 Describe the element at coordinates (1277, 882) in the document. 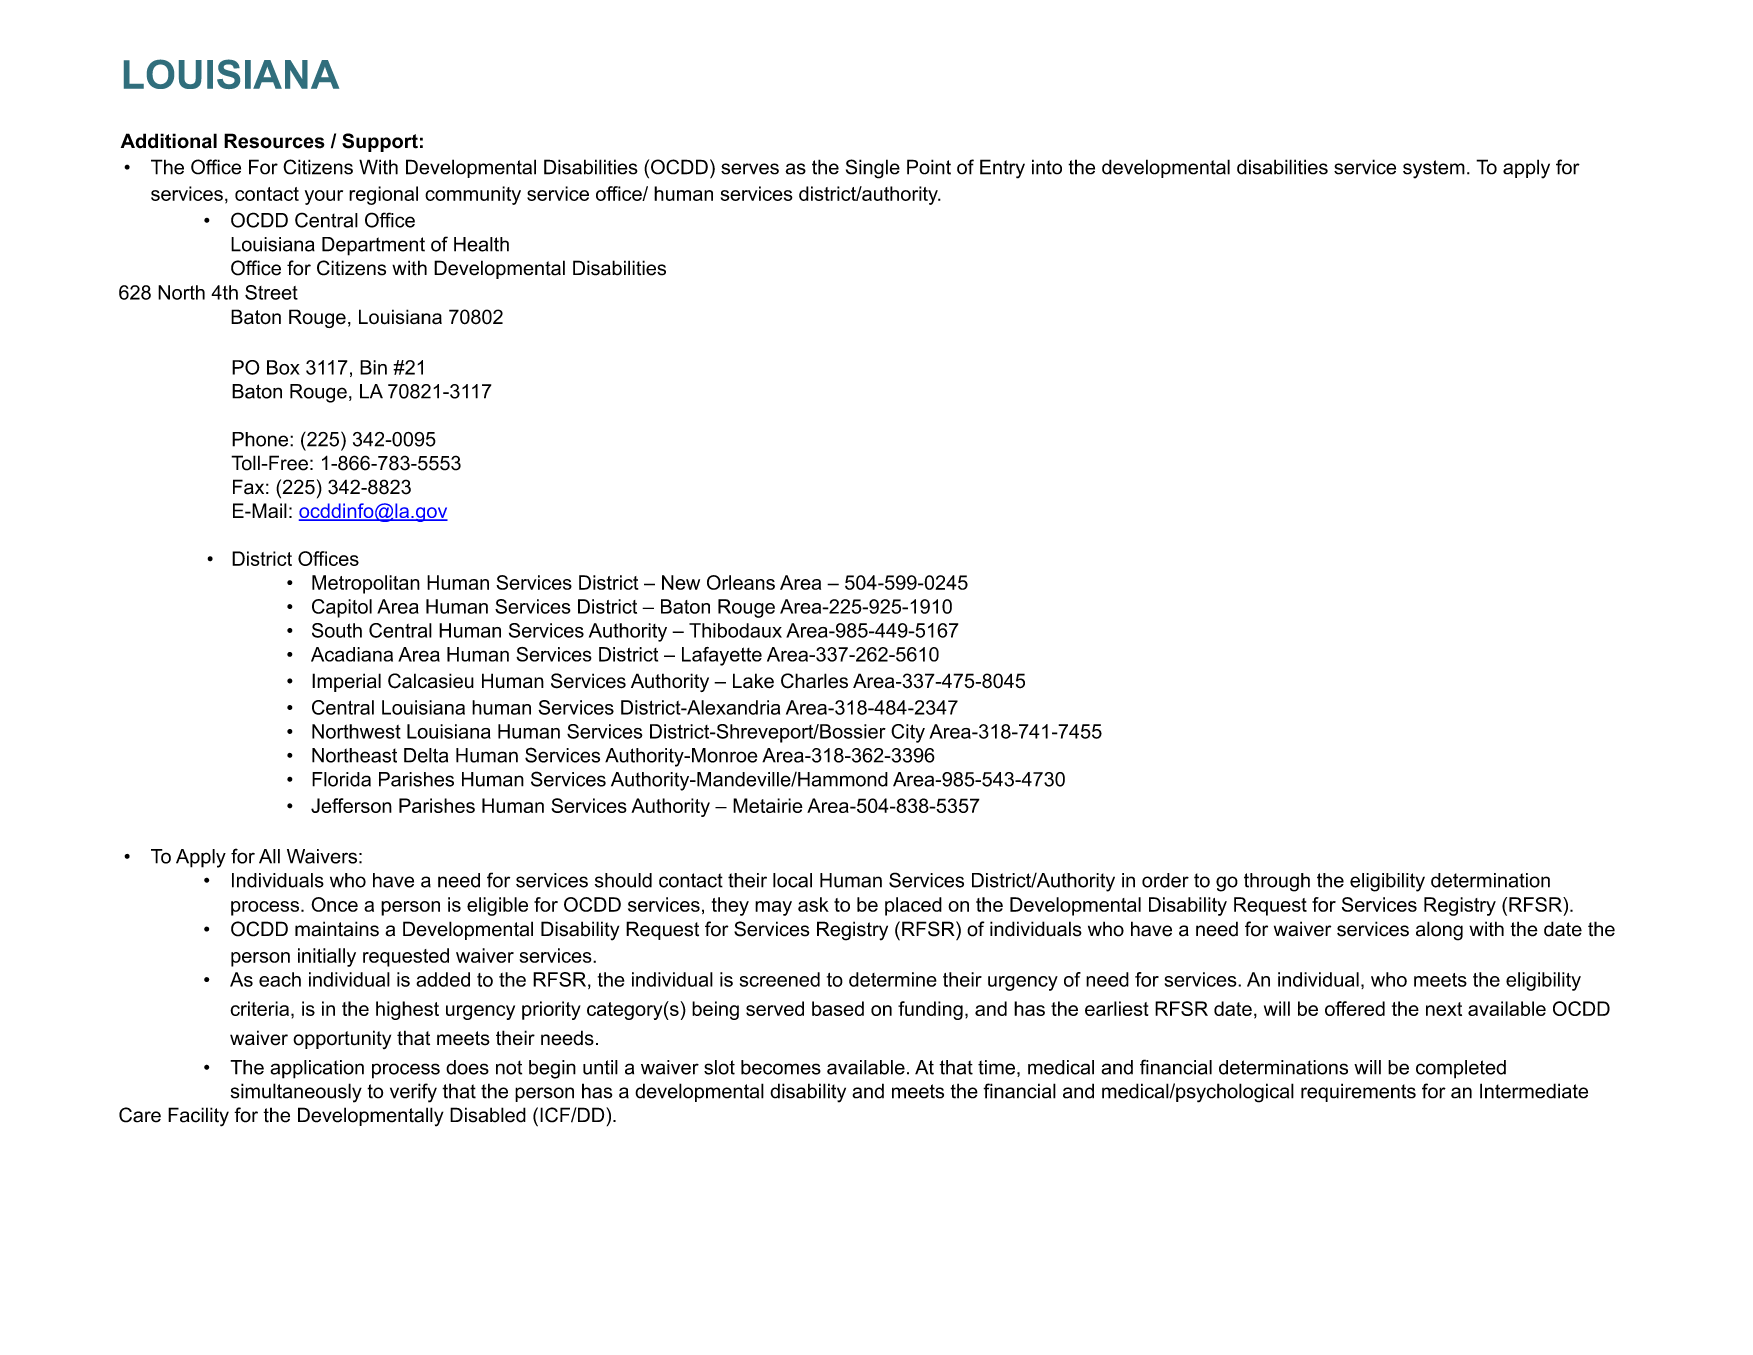

I see `through` at that location.
